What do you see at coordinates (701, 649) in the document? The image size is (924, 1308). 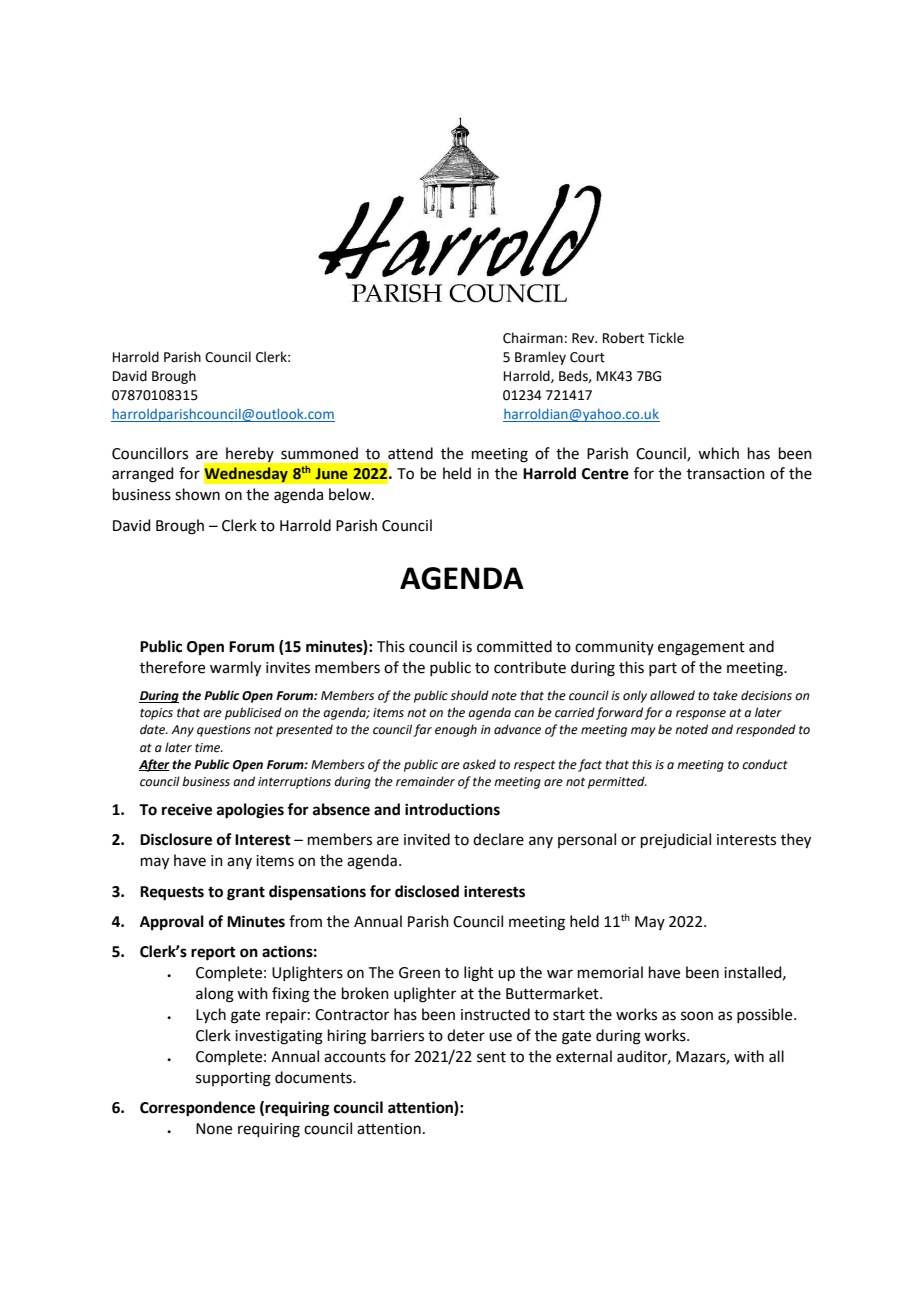 I see `engagement` at bounding box center [701, 649].
